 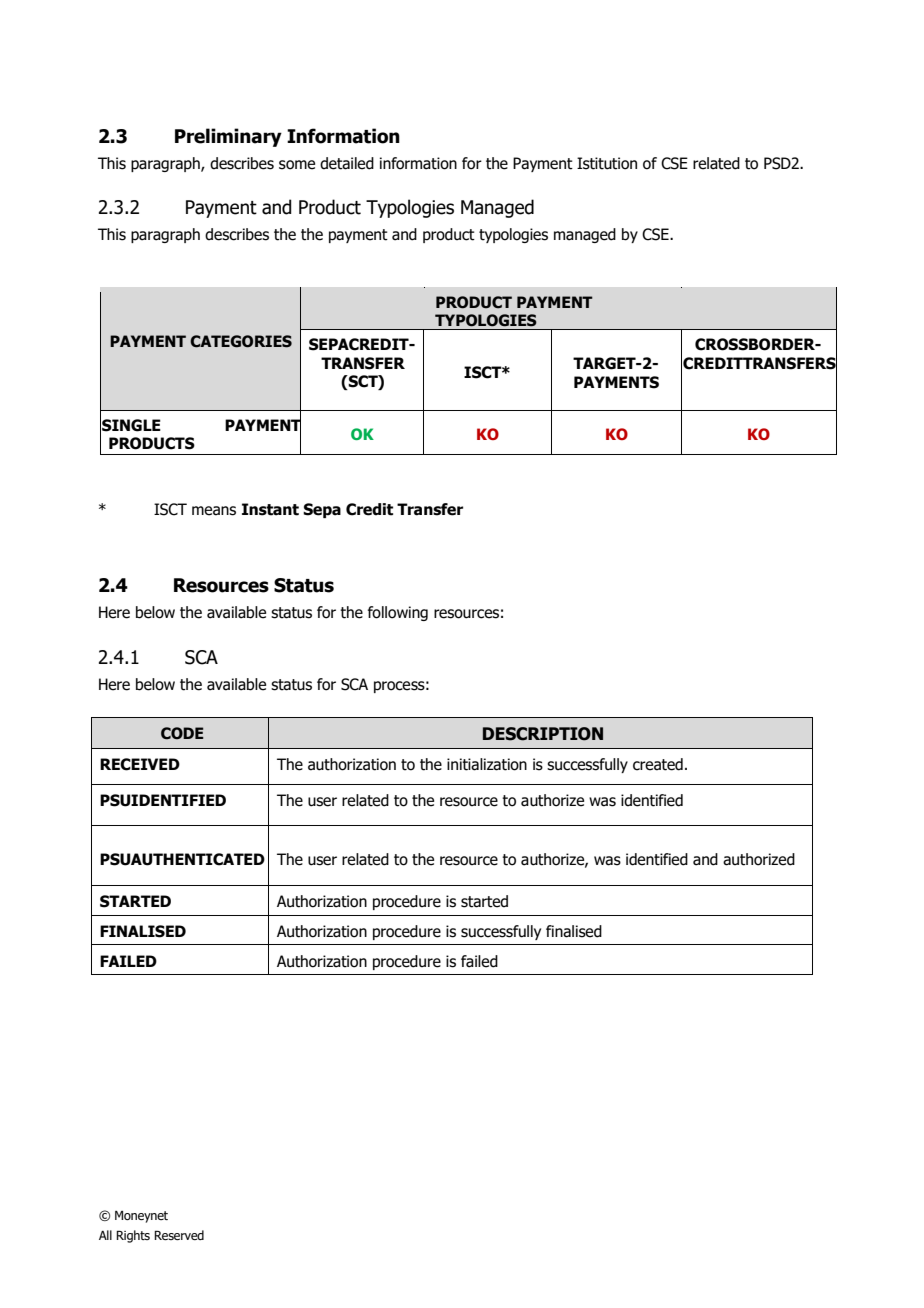 I want to click on some, so click(x=297, y=165).
